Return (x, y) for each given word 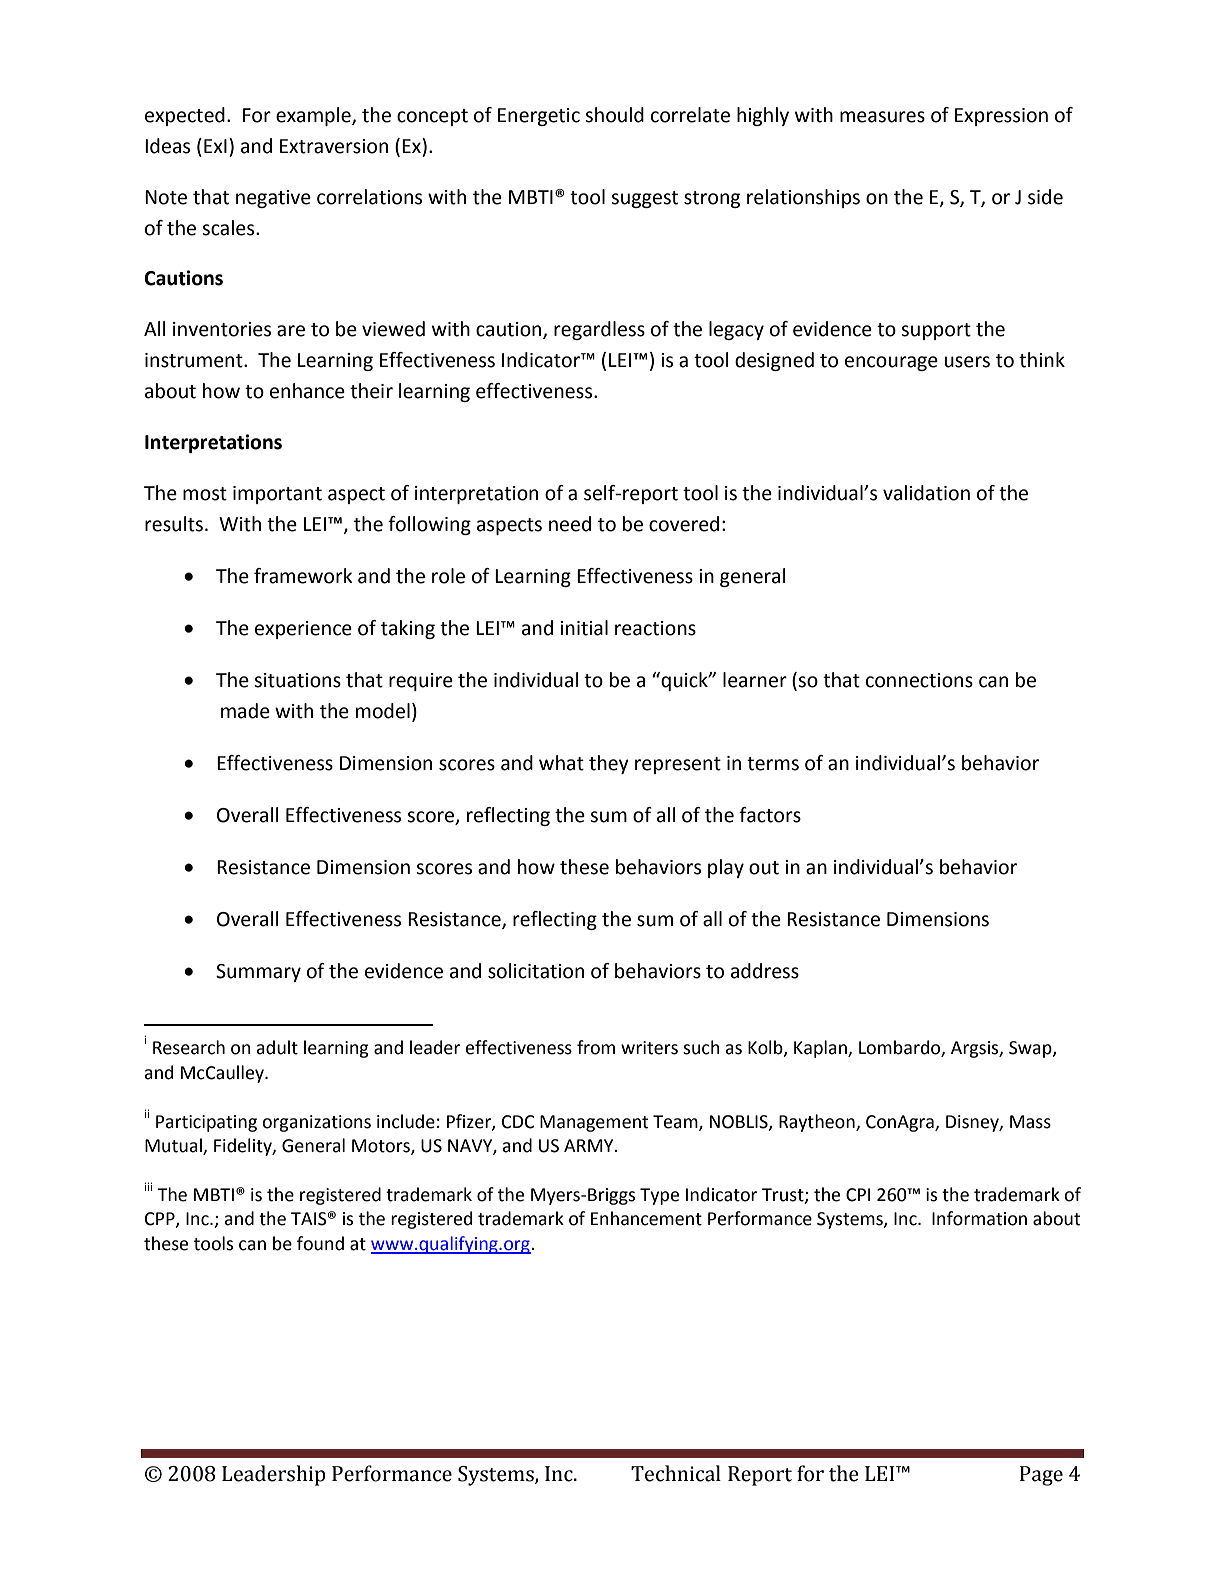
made (245, 711)
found (320, 1243)
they (609, 764)
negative (273, 199)
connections (919, 680)
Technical (676, 1473)
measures (882, 117)
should (614, 115)
